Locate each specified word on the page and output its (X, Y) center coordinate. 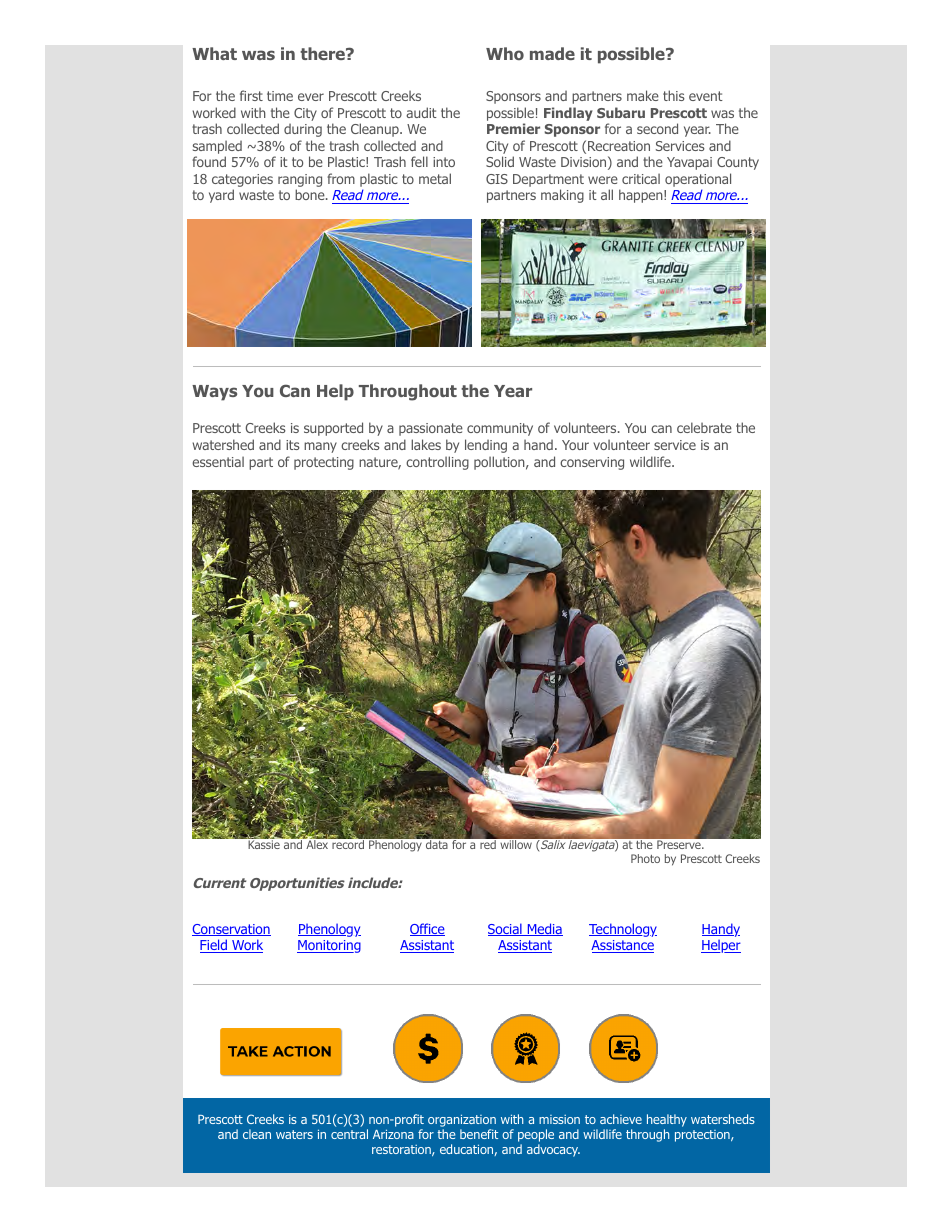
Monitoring (329, 946)
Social (506, 929)
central (349, 1134)
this (674, 95)
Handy (721, 930)
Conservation (231, 930)
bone (311, 194)
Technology (623, 930)
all (607, 194)
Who (505, 53)
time (280, 96)
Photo (645, 858)
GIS (497, 179)
